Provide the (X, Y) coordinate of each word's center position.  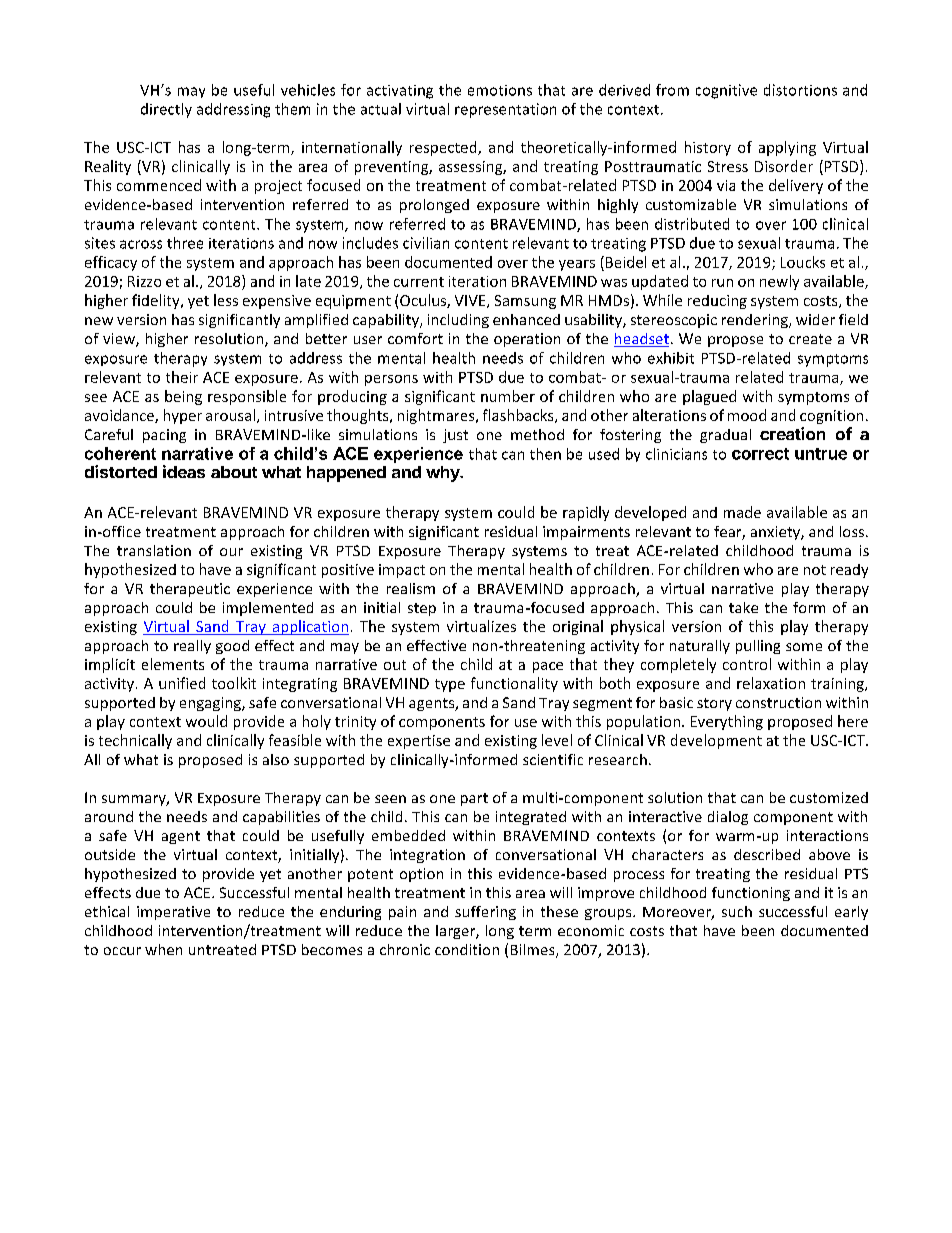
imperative (173, 913)
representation (505, 110)
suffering (485, 913)
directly (166, 110)
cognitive (726, 91)
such (737, 911)
